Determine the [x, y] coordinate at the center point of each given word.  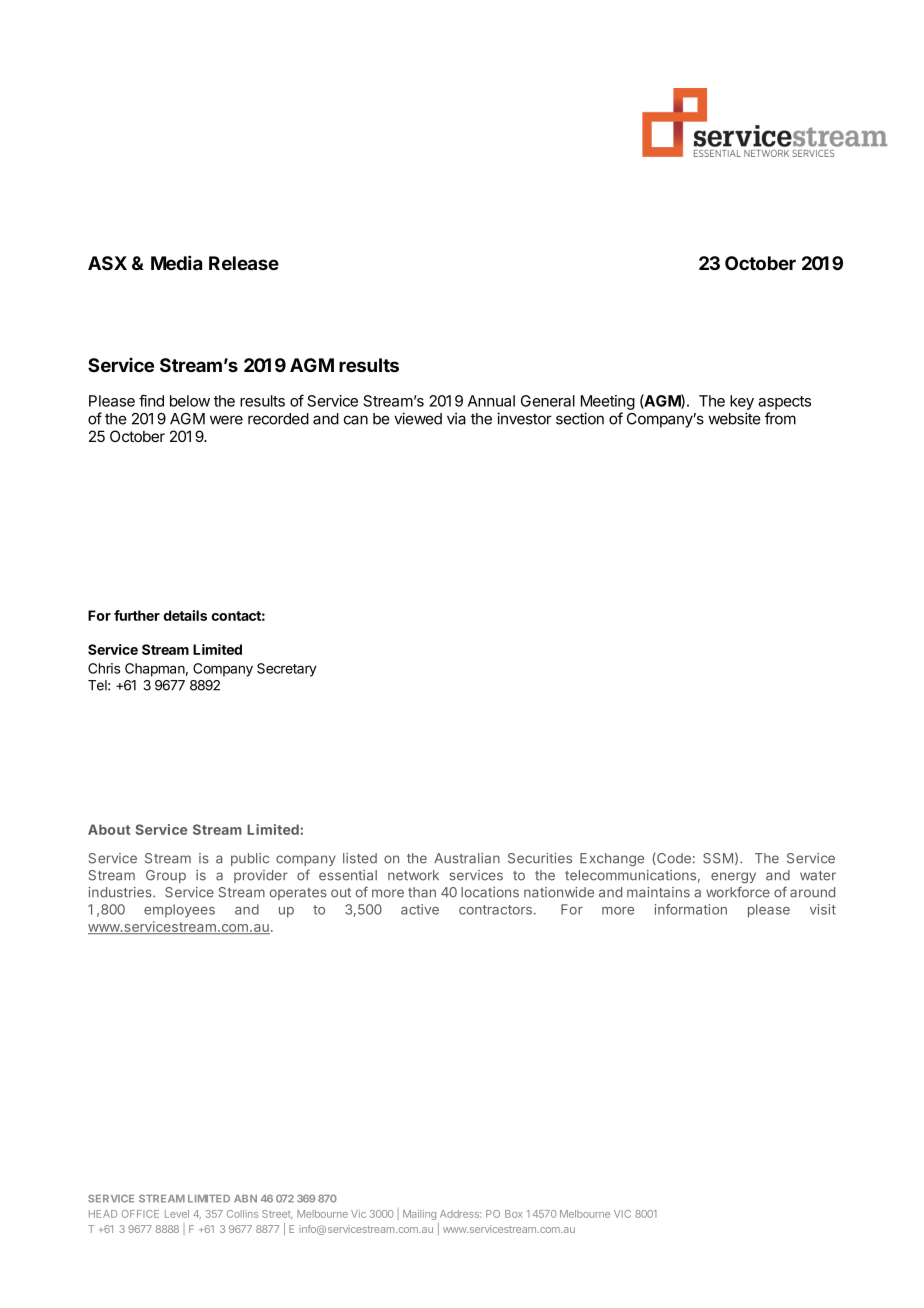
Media [176, 262]
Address [460, 1214]
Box [513, 1214]
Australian [467, 858]
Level [177, 1214]
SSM [718, 858]
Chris [104, 668]
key [742, 402]
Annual [491, 401]
